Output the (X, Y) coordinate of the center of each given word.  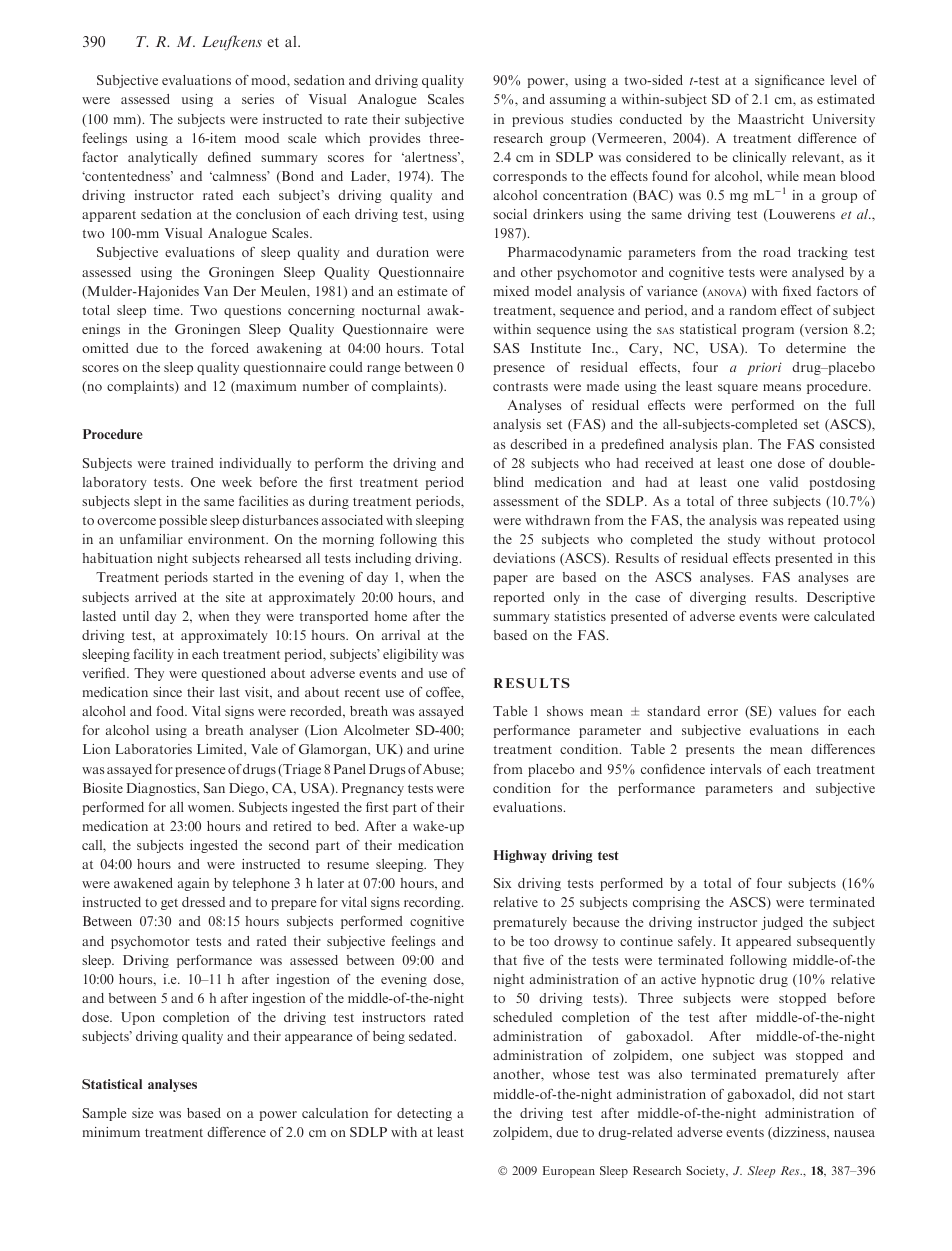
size (143, 1113)
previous (537, 120)
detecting (424, 1114)
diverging (718, 598)
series (258, 99)
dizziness (799, 1133)
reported (519, 598)
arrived (156, 597)
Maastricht (771, 119)
